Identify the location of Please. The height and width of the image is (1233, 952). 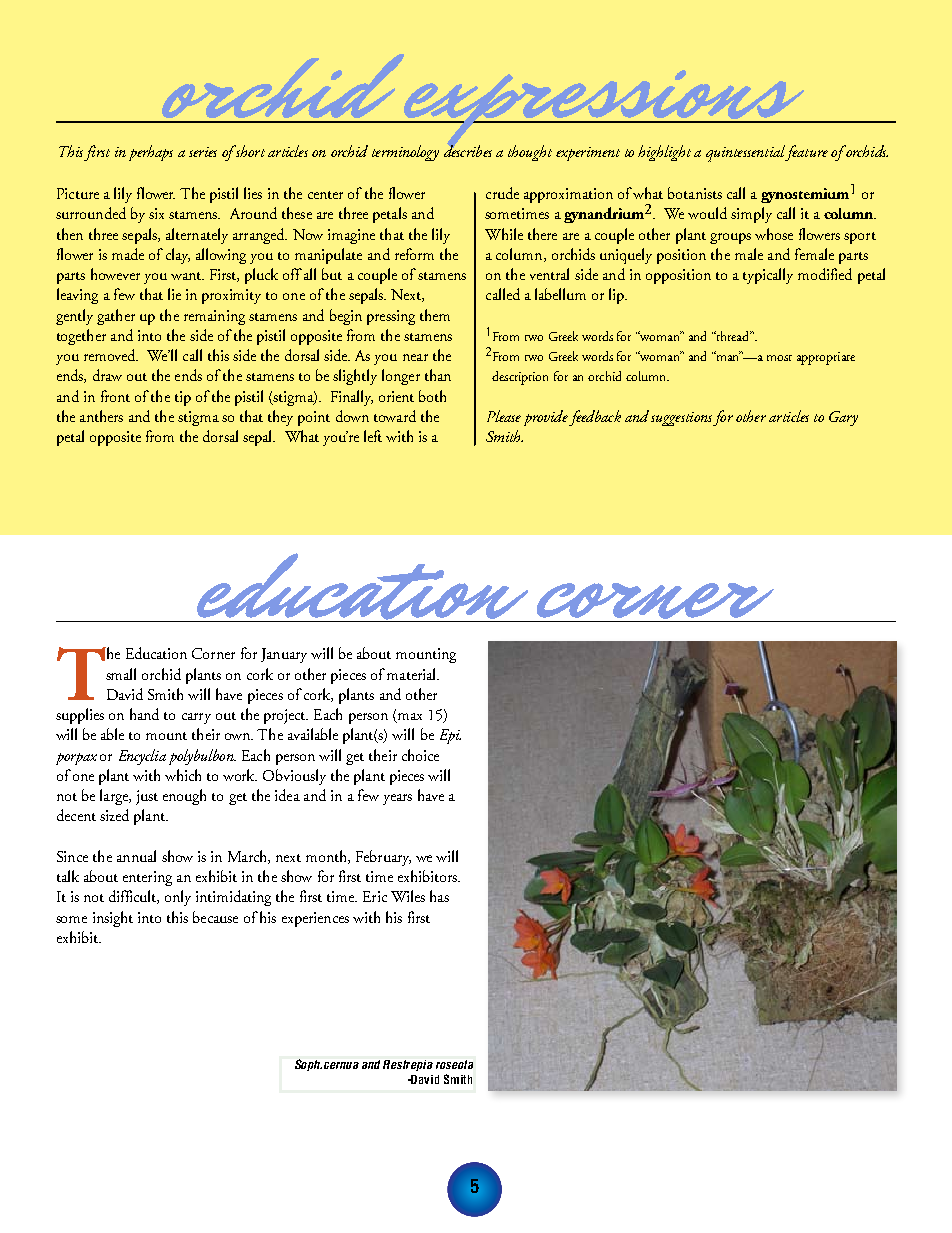
(504, 416).
